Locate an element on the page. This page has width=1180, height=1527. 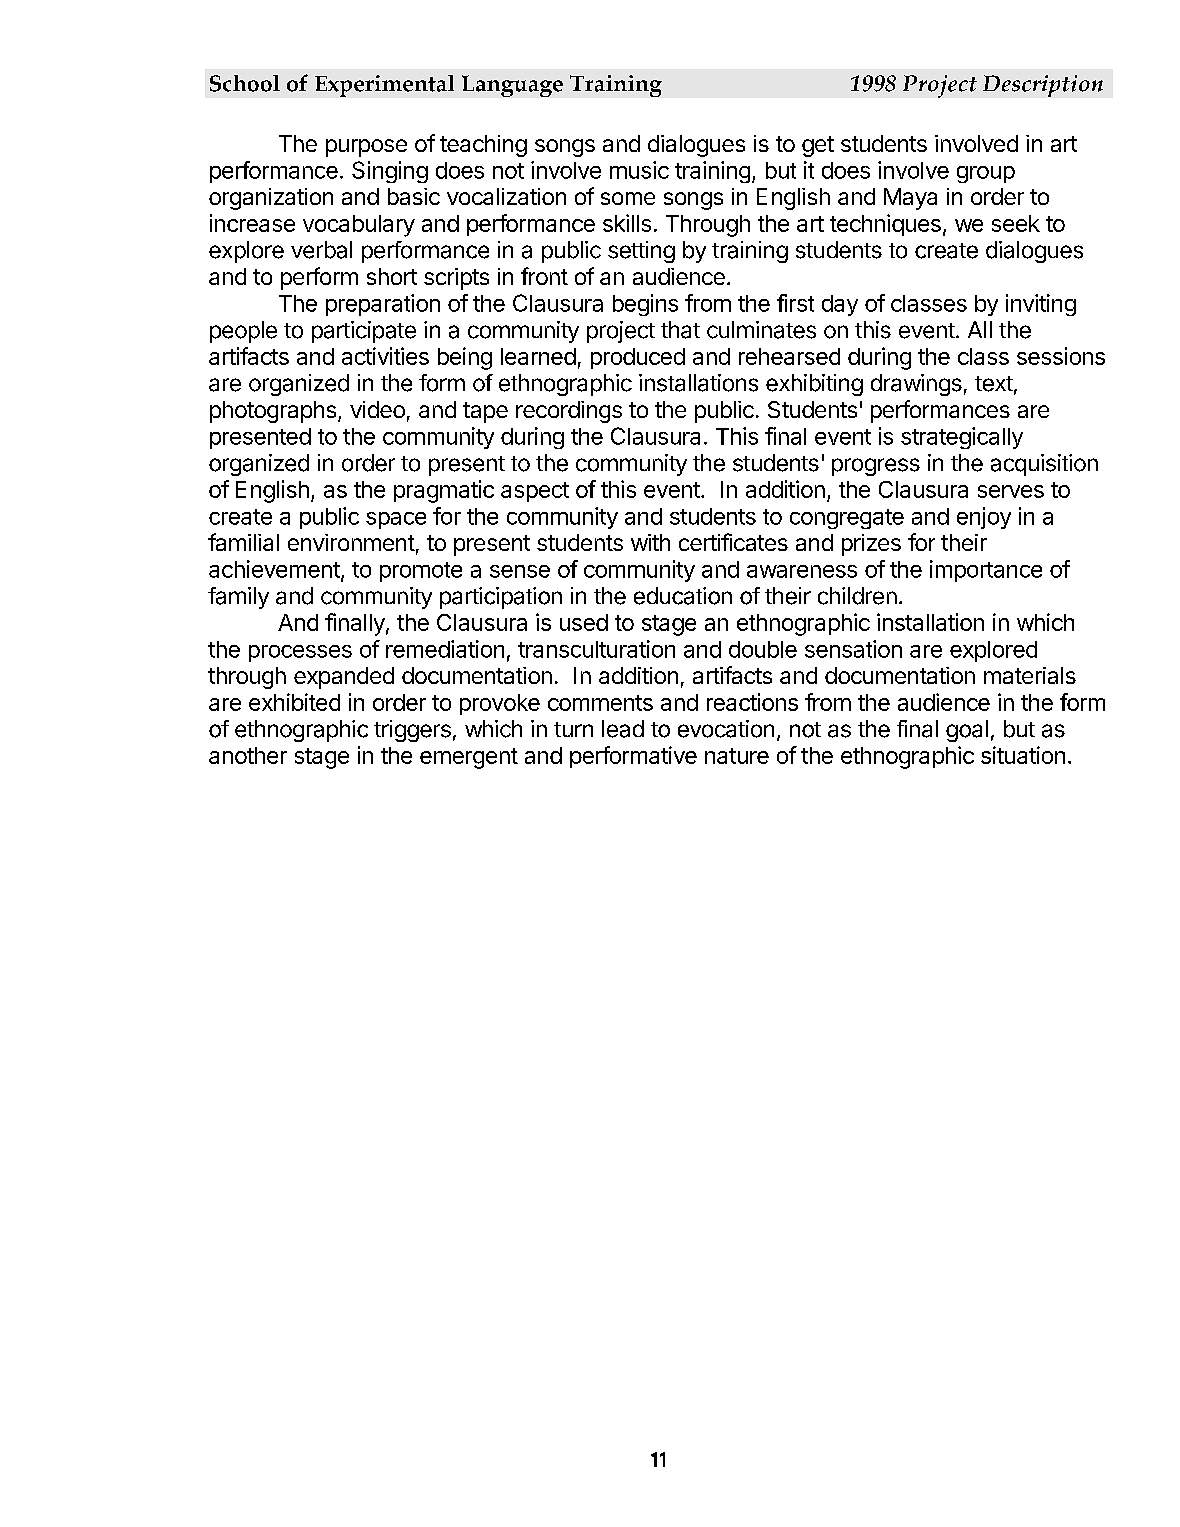
triggers is located at coordinates (412, 731).
